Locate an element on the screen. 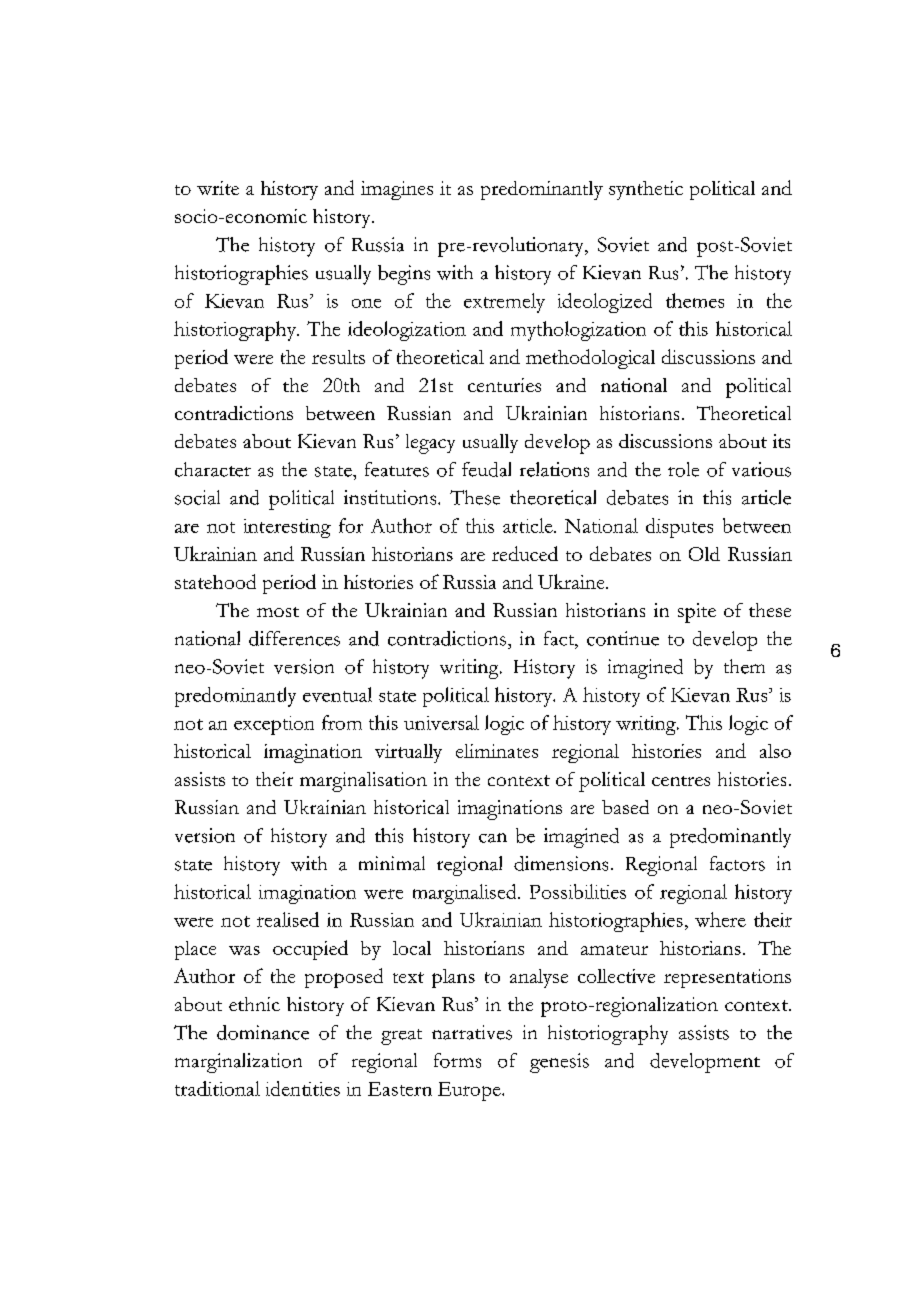 This screenshot has height=1308, width=924. imagines is located at coordinates (397, 190).
